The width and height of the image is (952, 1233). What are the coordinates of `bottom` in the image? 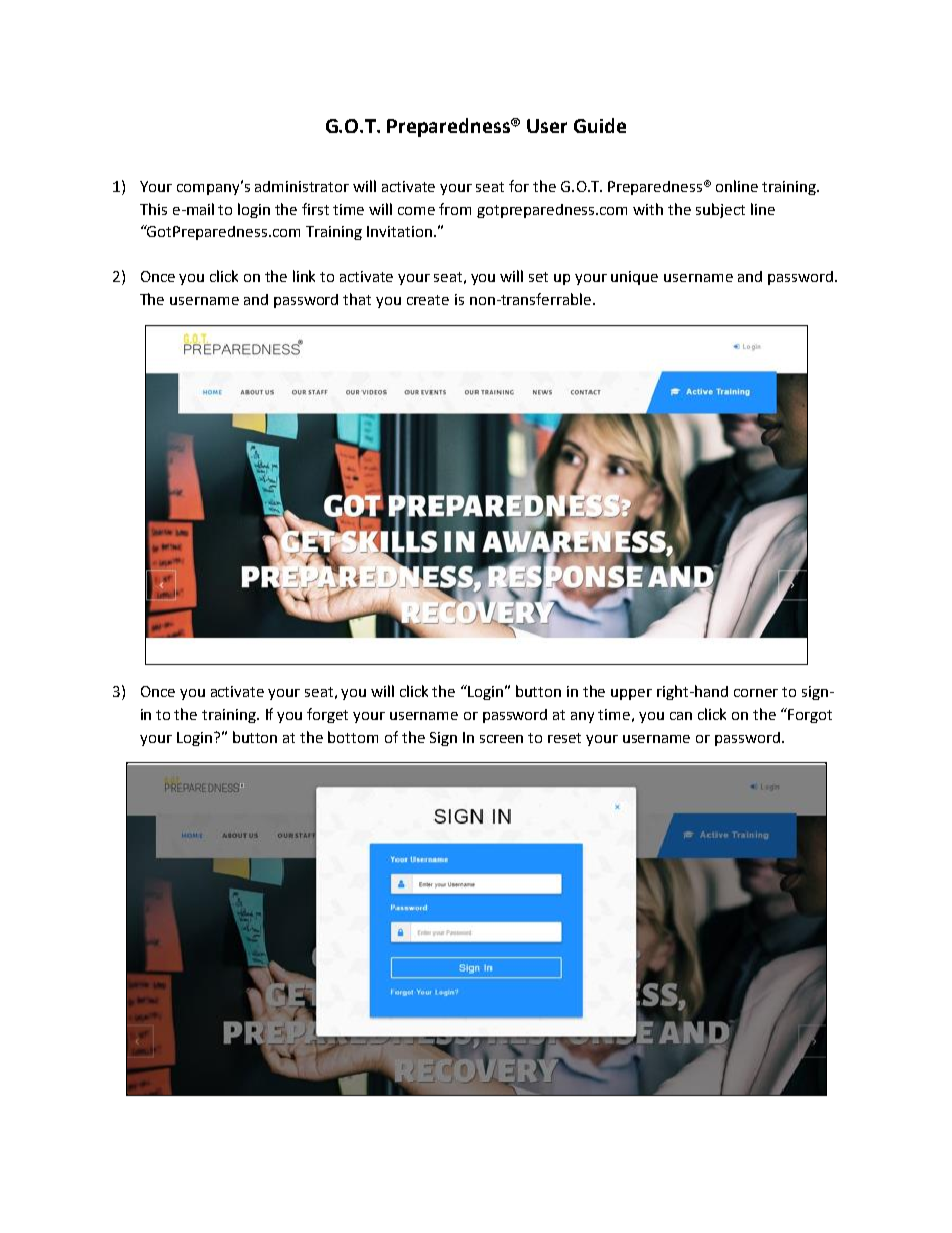 It's located at (353, 737).
